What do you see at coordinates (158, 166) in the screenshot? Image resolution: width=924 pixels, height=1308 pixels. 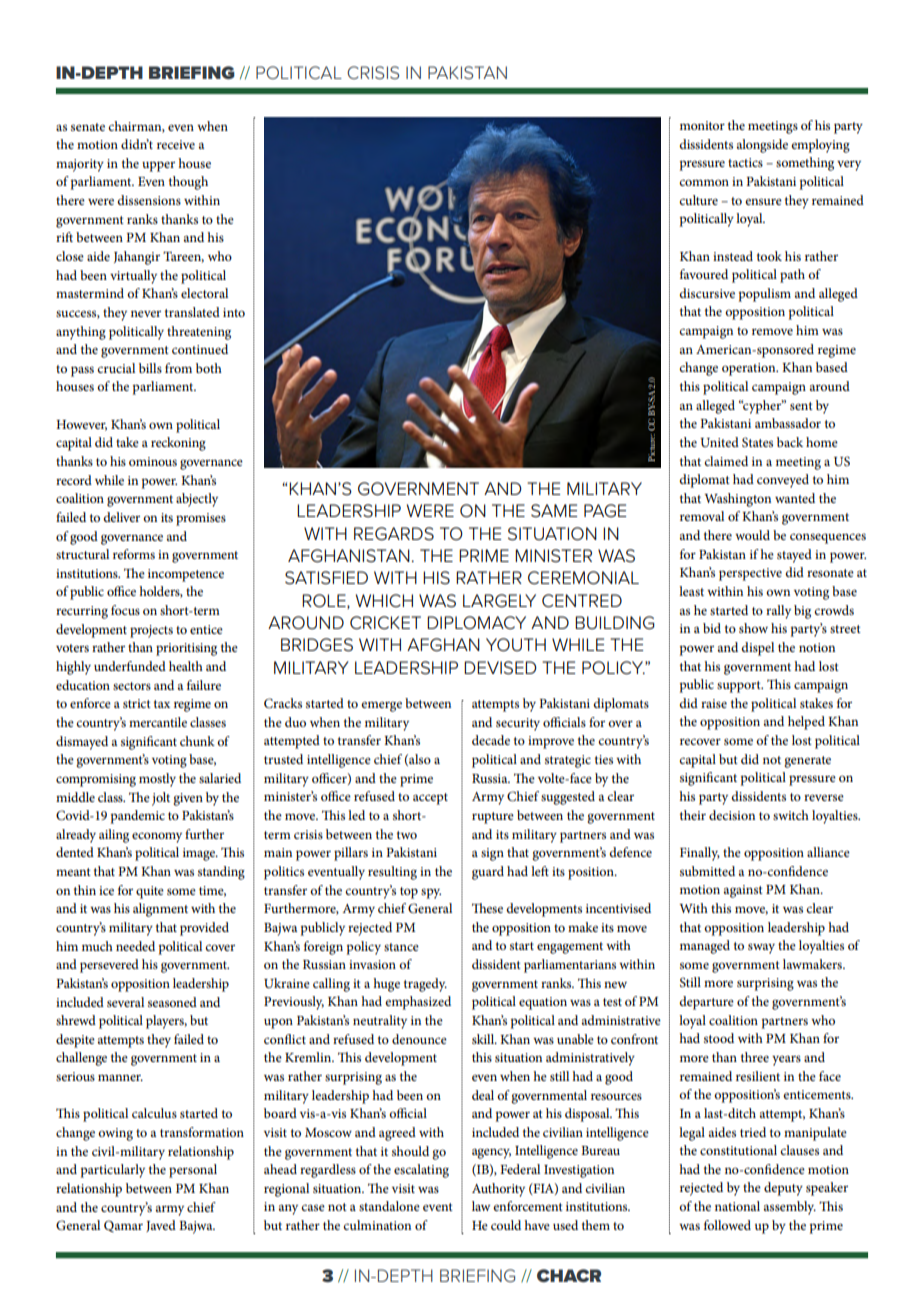 I see `upper` at bounding box center [158, 166].
